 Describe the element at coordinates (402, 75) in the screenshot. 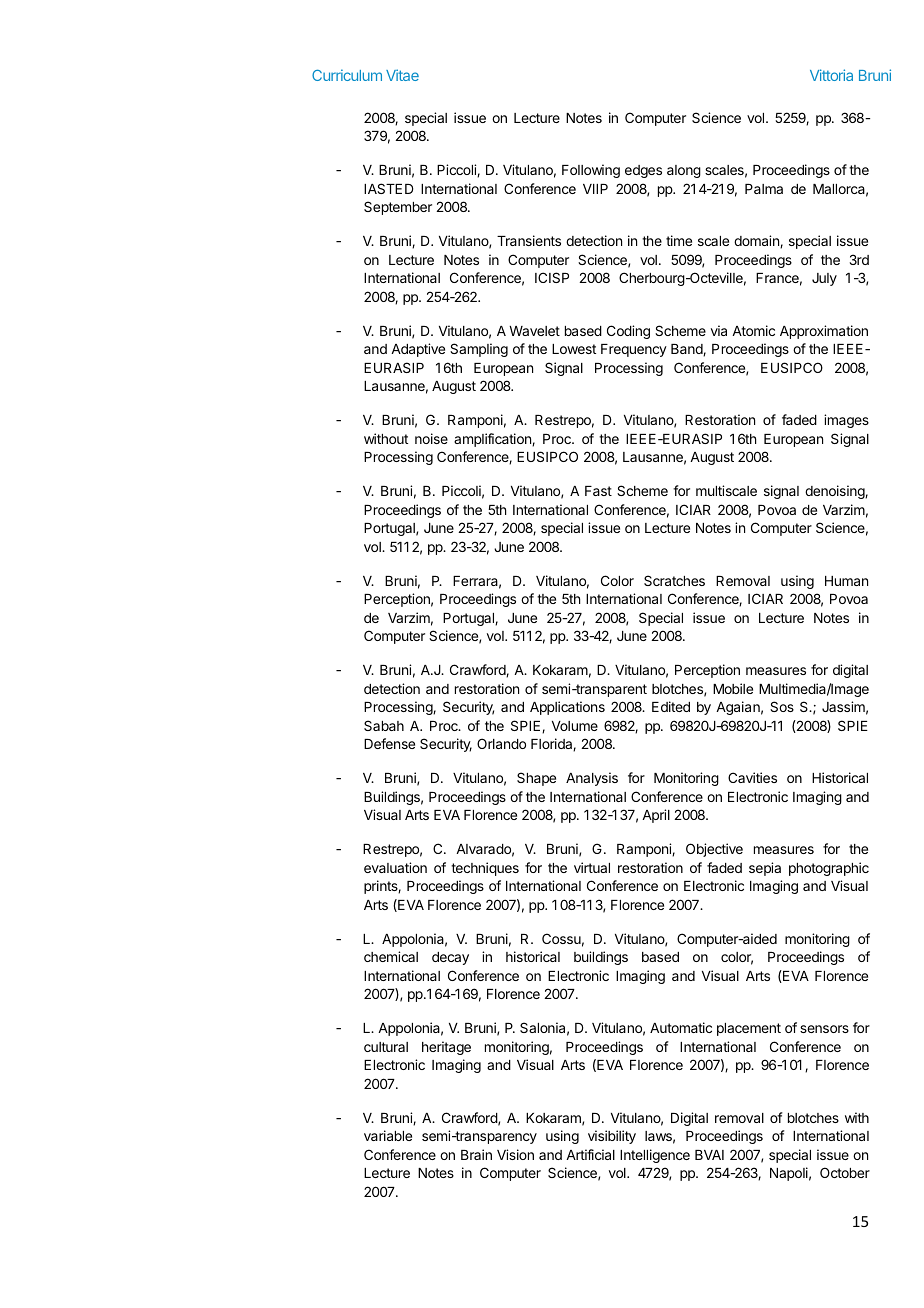

I see `Vitae` at that location.
